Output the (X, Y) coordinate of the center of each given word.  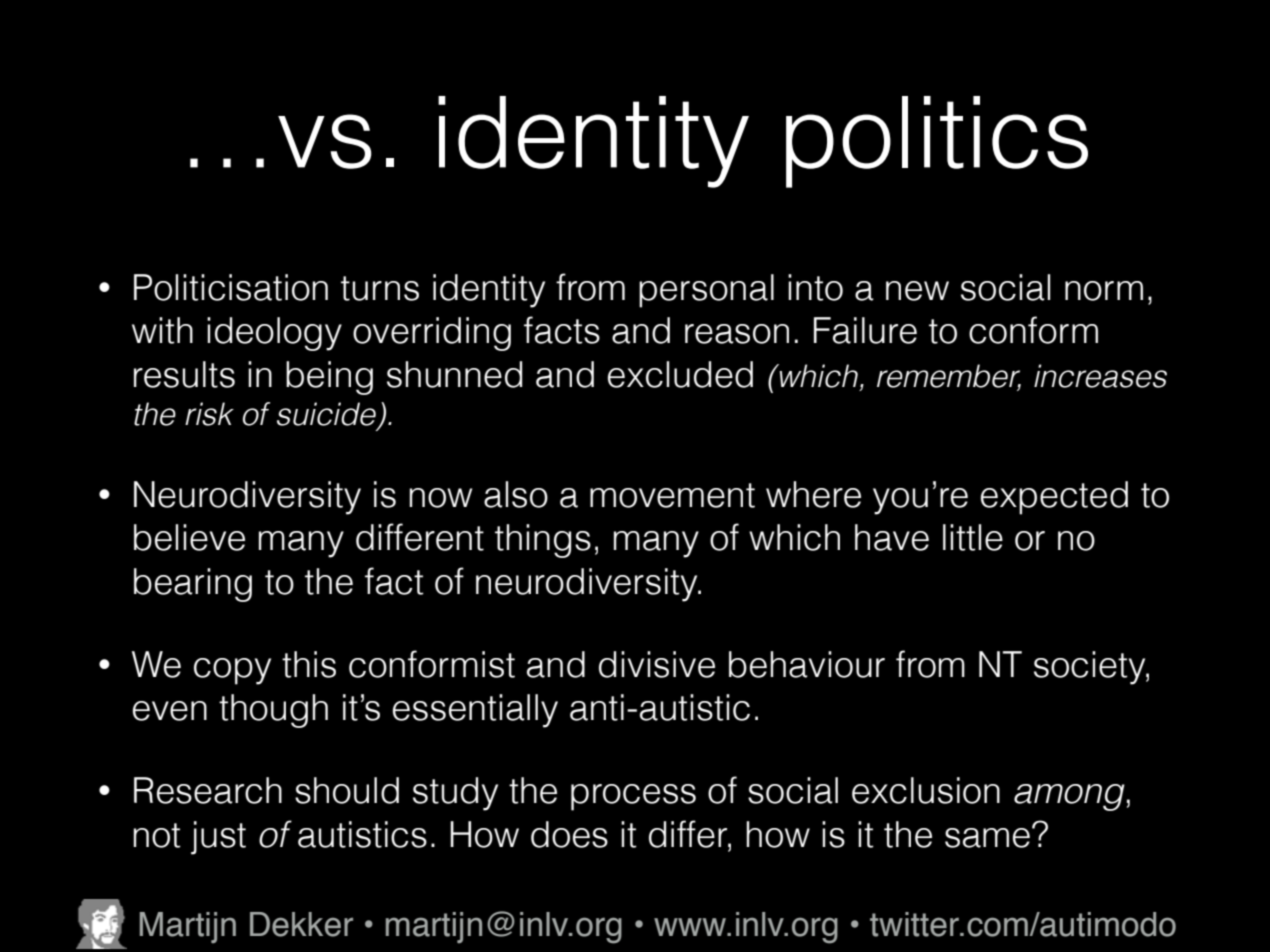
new (917, 291)
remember (949, 377)
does (569, 834)
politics (937, 142)
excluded (680, 374)
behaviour (807, 664)
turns (380, 288)
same (987, 838)
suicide (328, 415)
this (309, 664)
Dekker (301, 924)
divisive (657, 664)
